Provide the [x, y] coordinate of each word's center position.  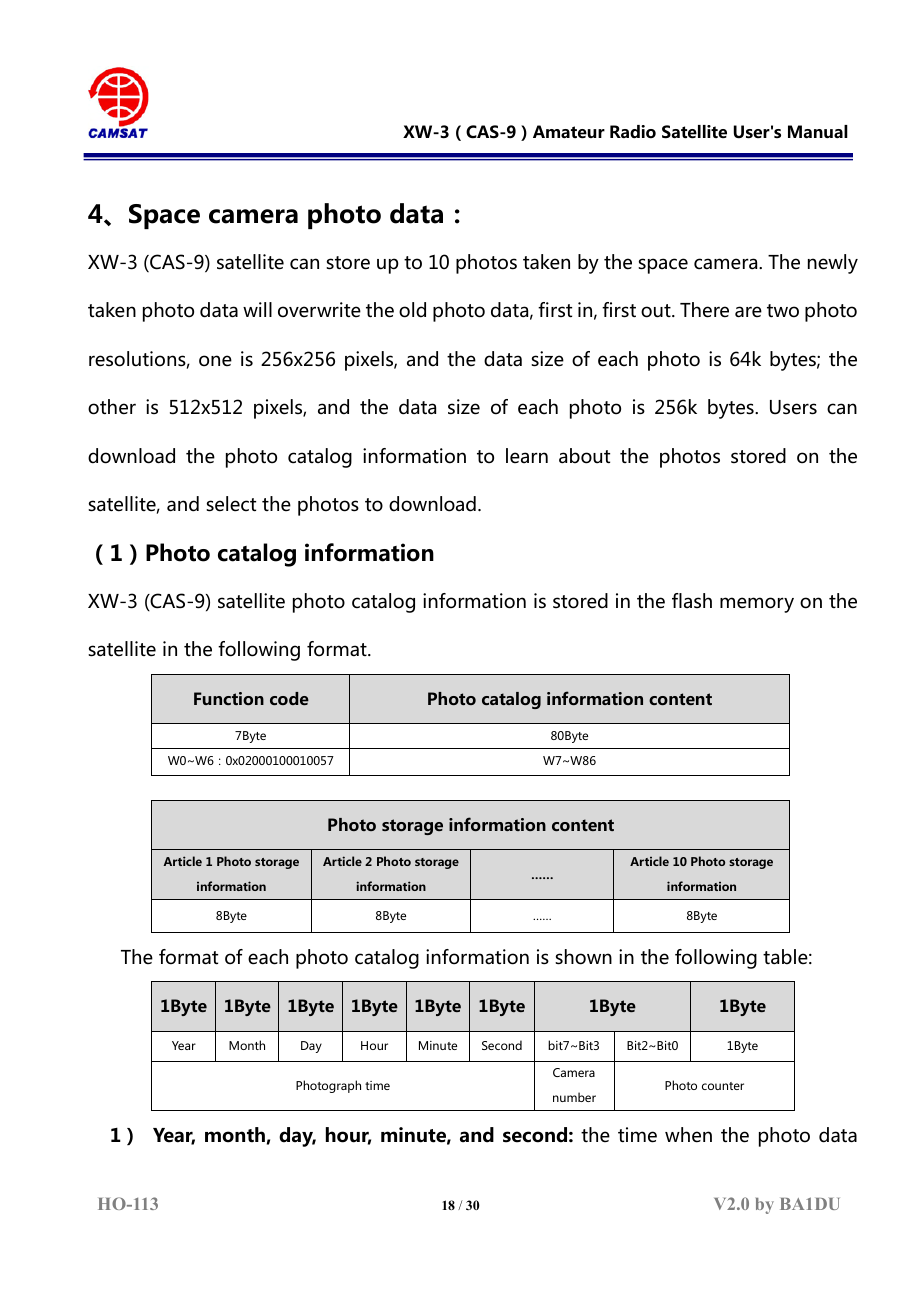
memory [757, 605]
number [574, 1097]
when [688, 1135]
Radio [633, 132]
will [257, 309]
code [289, 698]
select [231, 504]
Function [229, 698]
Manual [818, 131]
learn [527, 455]
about [584, 456]
